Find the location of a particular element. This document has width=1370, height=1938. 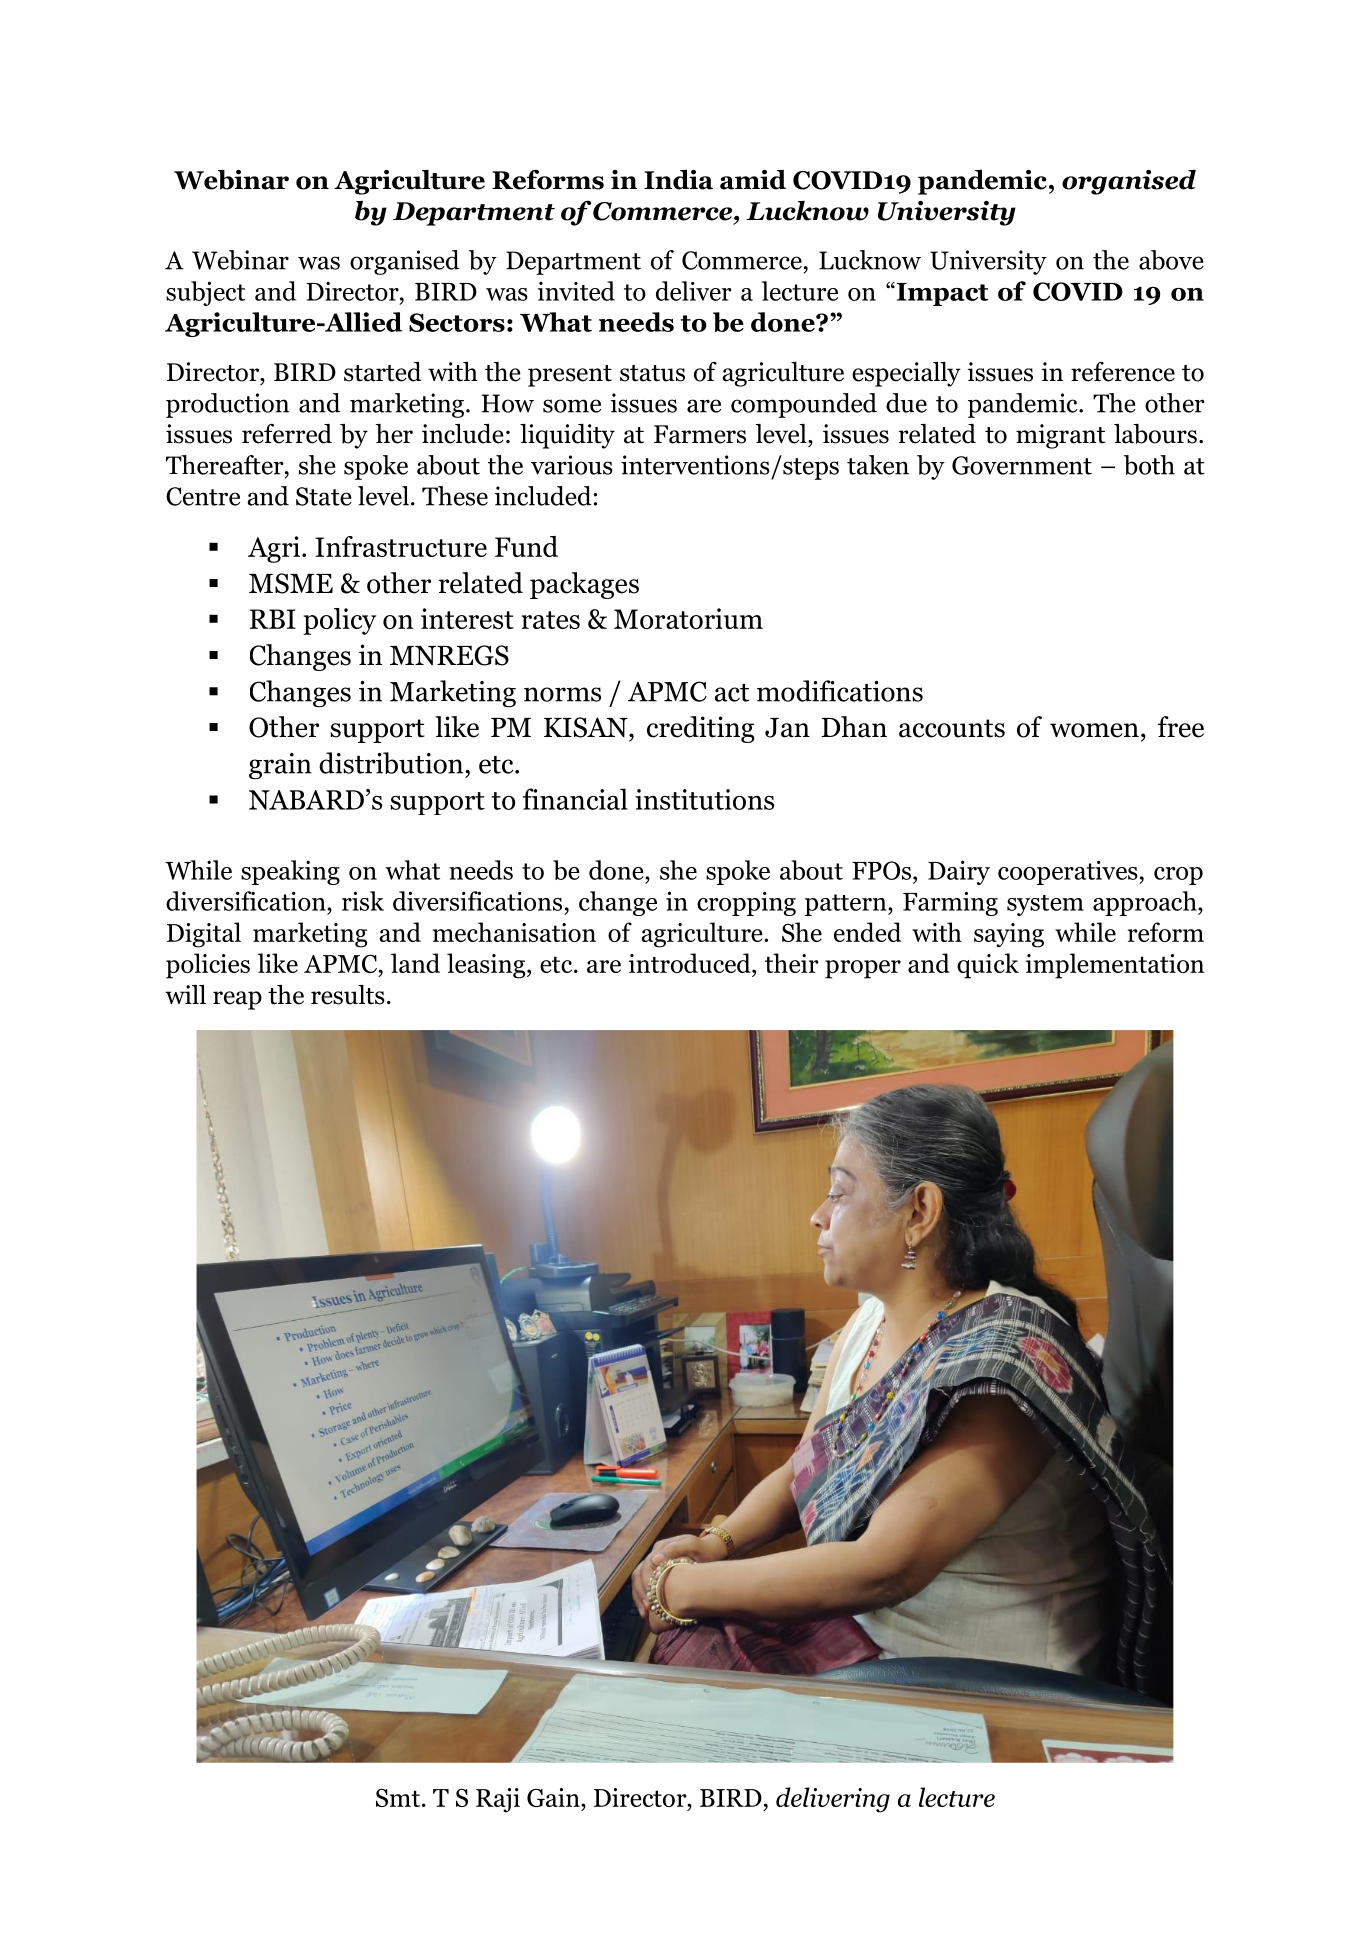

introduced is located at coordinates (691, 963).
